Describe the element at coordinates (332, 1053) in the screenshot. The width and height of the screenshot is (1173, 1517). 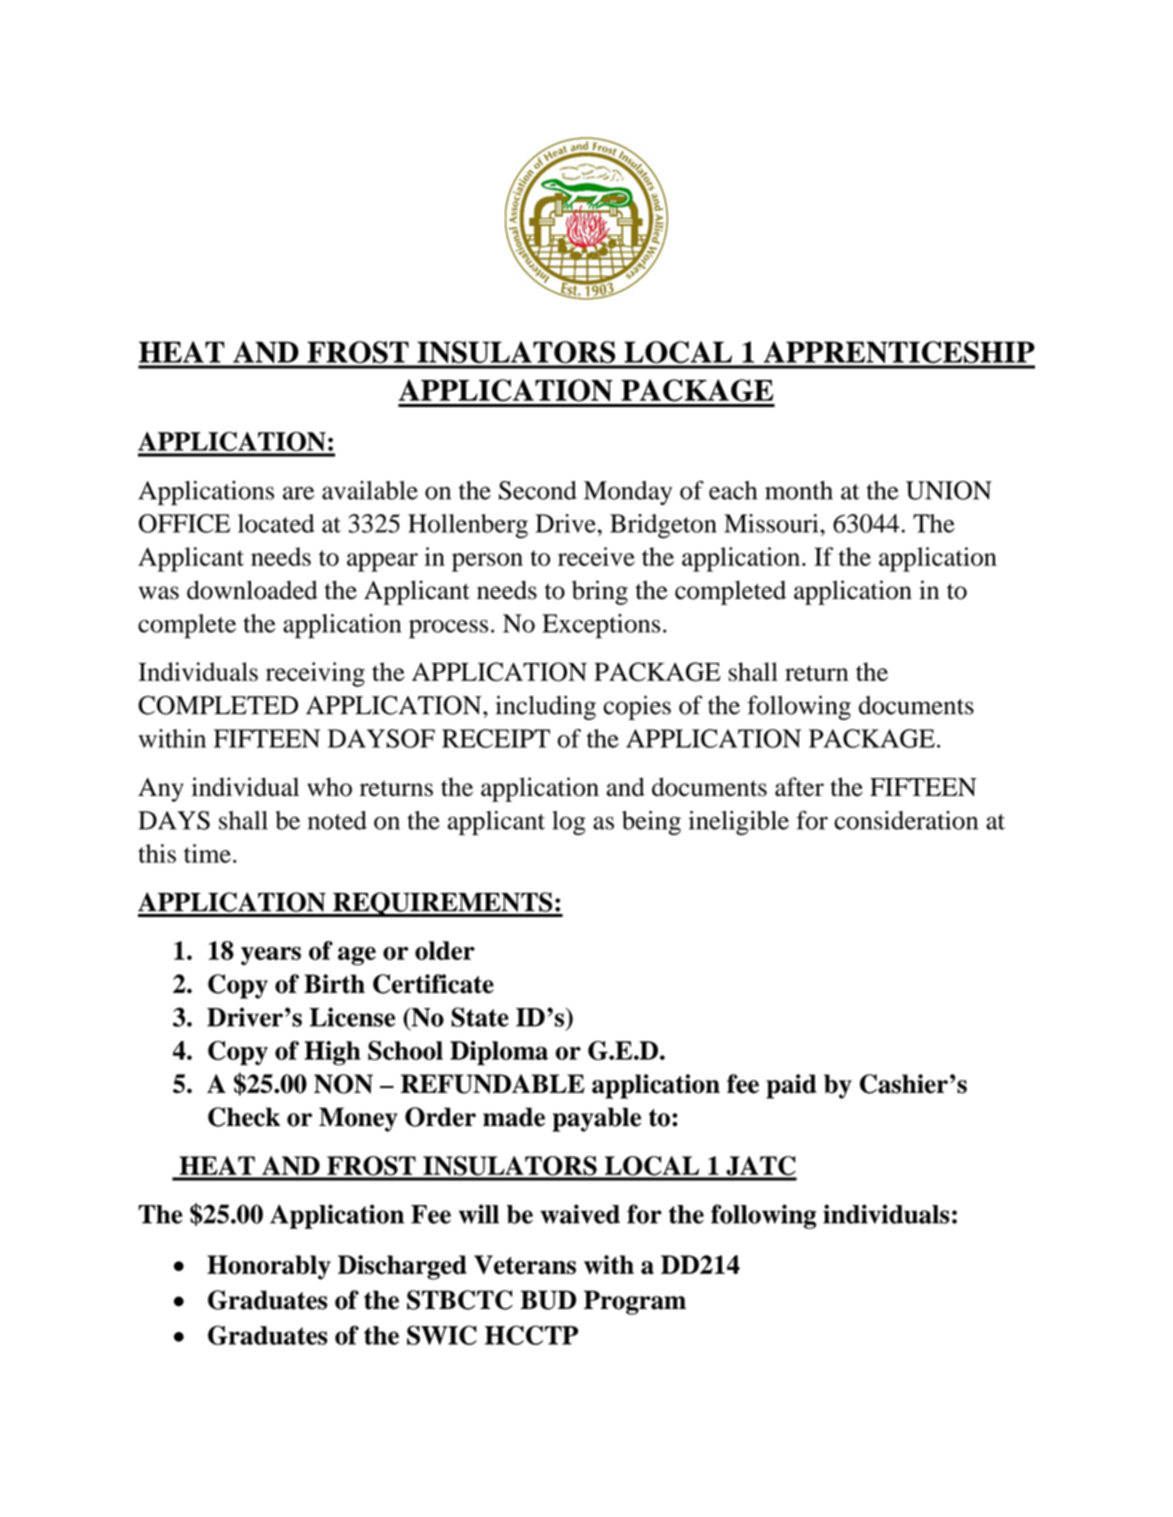
I see `High` at that location.
